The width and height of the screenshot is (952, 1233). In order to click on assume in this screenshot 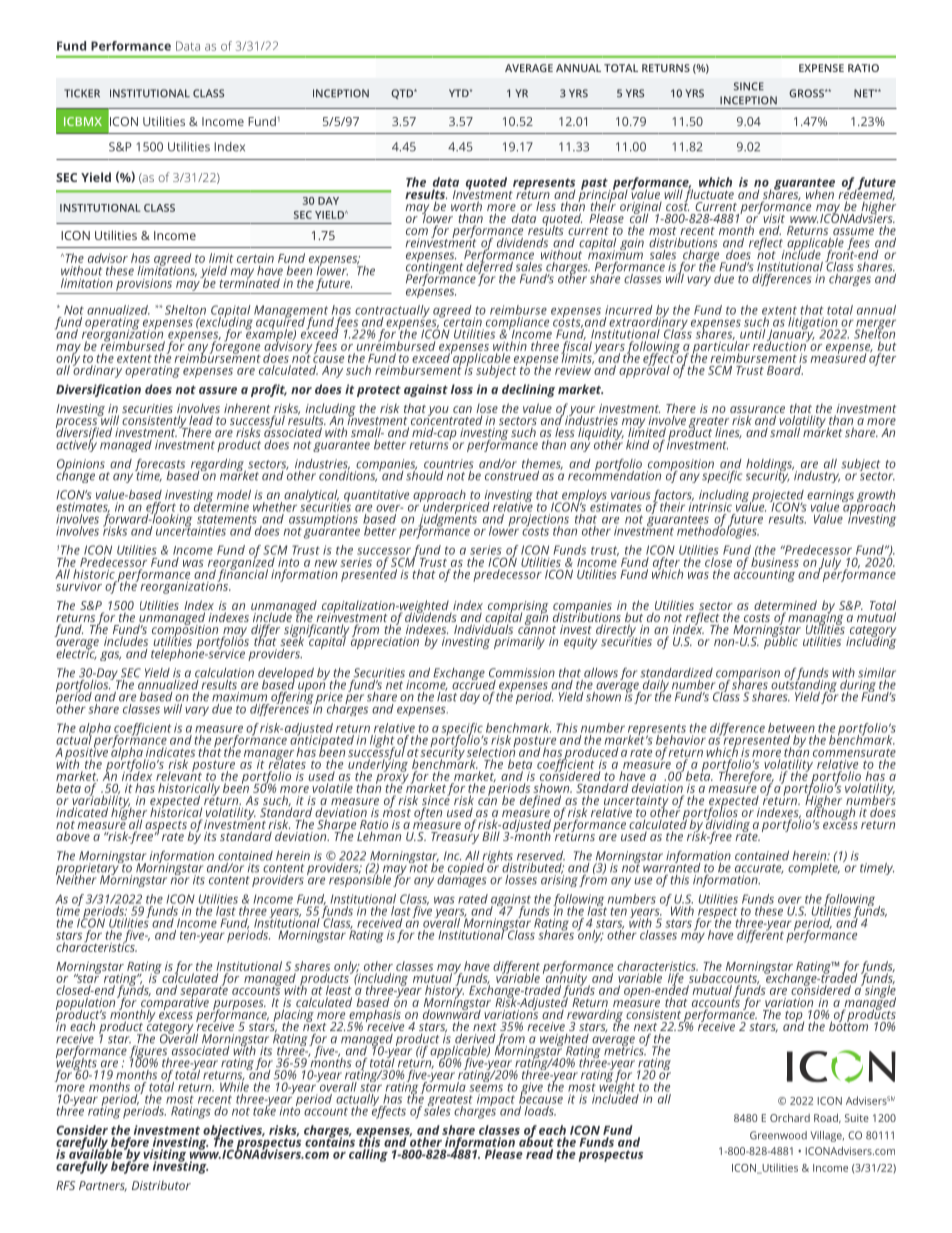, I will do `click(853, 231)`.
